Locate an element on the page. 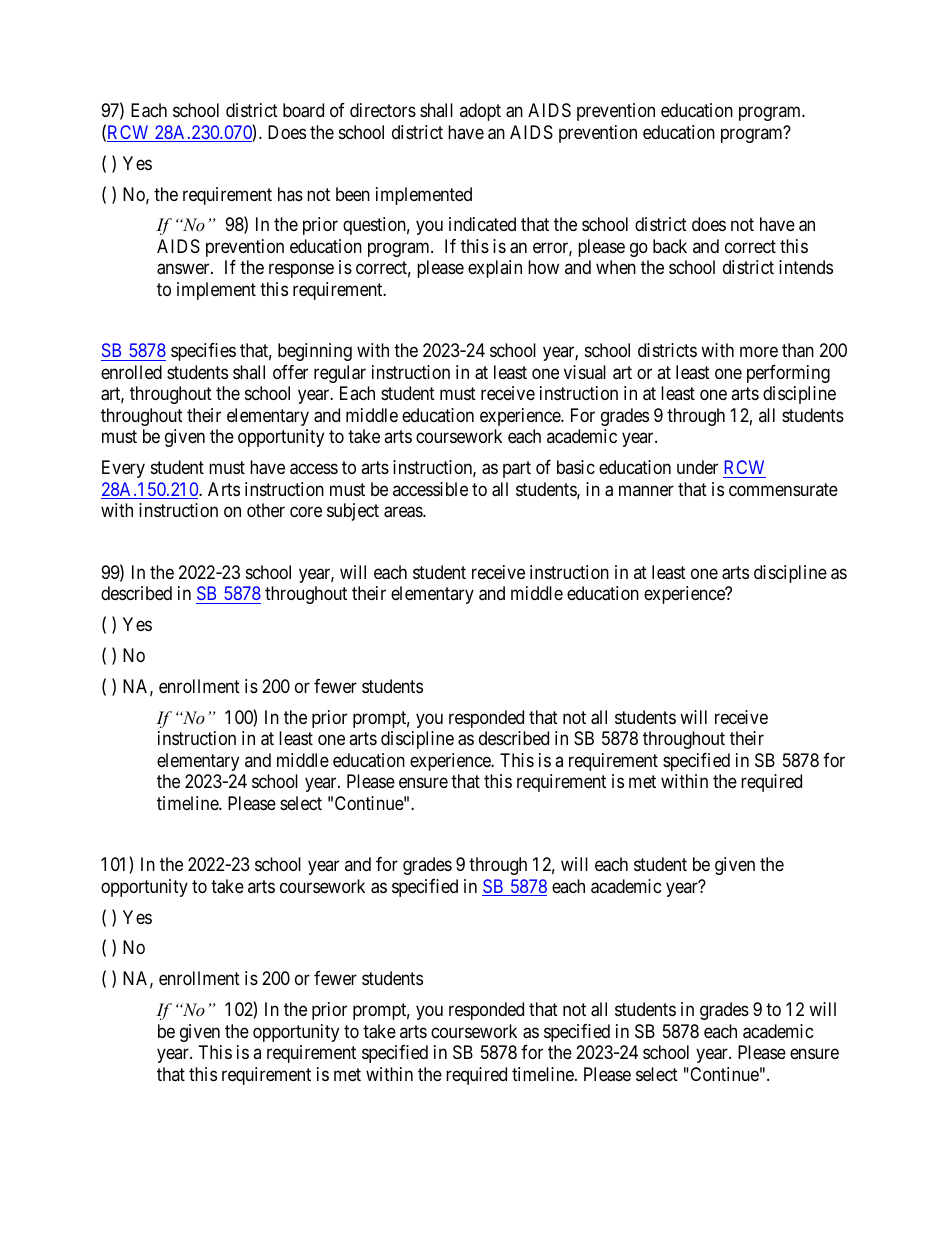  adopt is located at coordinates (480, 112).
